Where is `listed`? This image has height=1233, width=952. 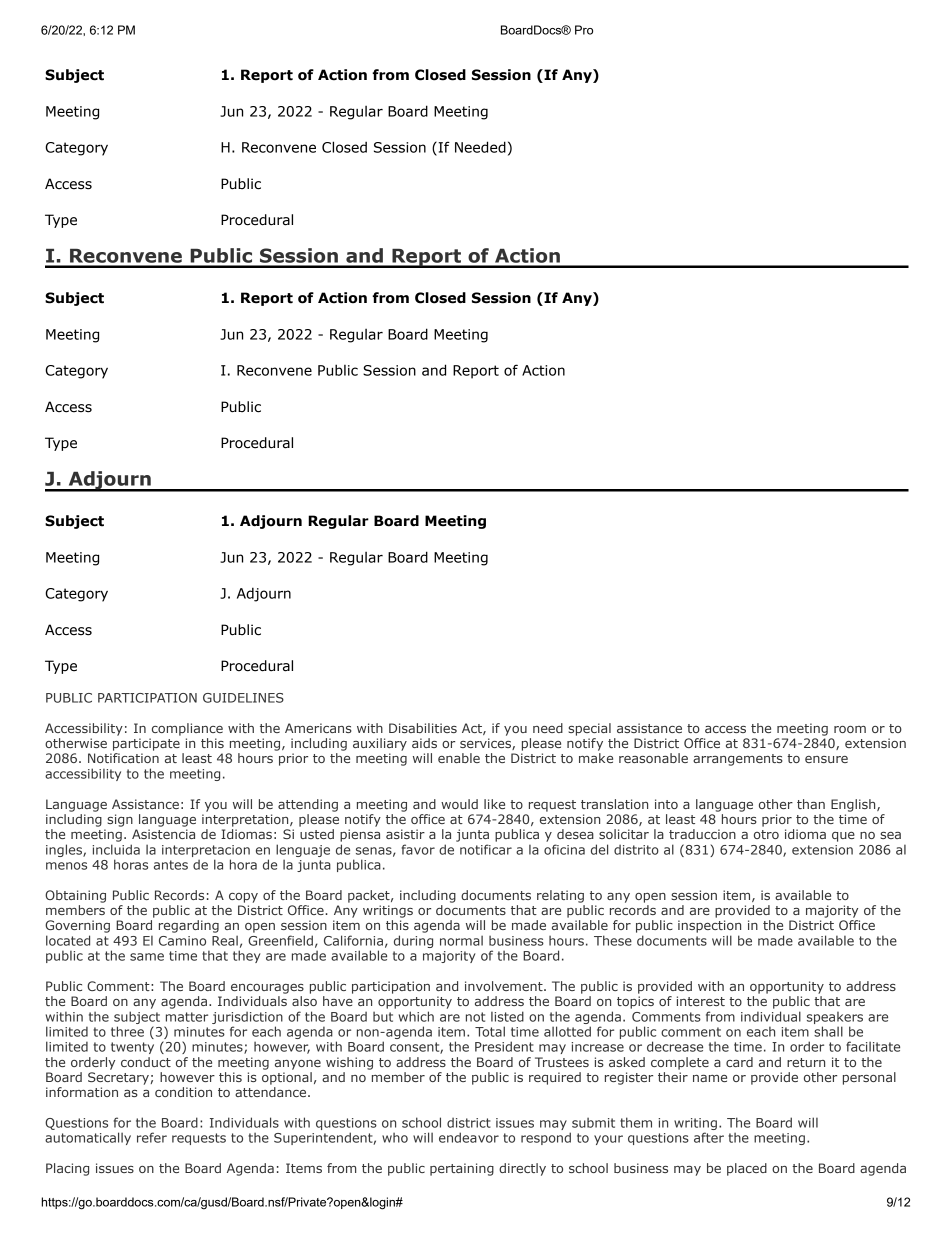
listed is located at coordinates (507, 1016).
